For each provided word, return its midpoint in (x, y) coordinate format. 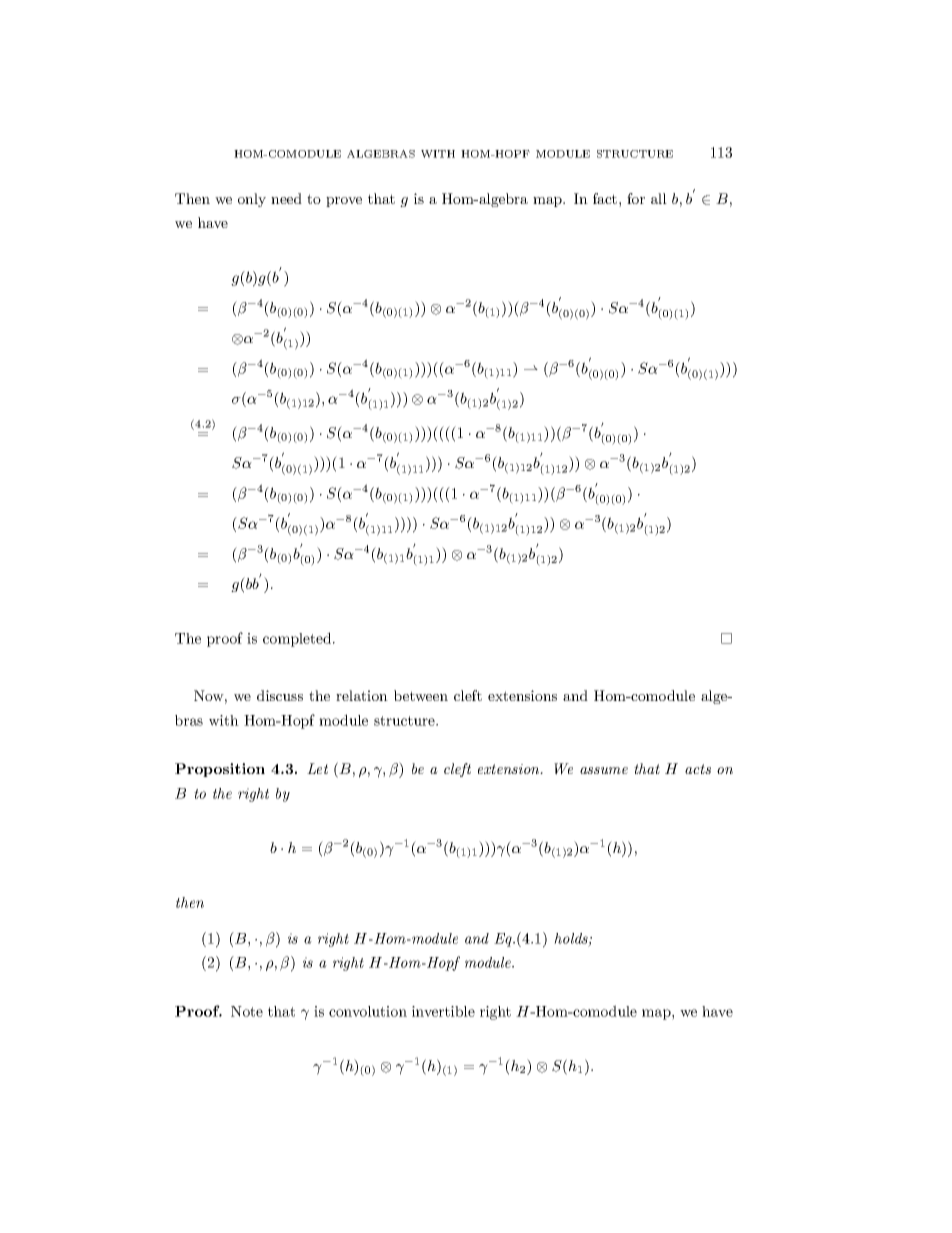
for (636, 198)
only (252, 200)
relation (362, 695)
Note (247, 1011)
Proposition (220, 770)
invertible (443, 1011)
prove (344, 202)
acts (698, 769)
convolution (368, 1011)
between (421, 695)
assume (604, 770)
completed (298, 639)
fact (605, 198)
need (286, 198)
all (659, 198)
